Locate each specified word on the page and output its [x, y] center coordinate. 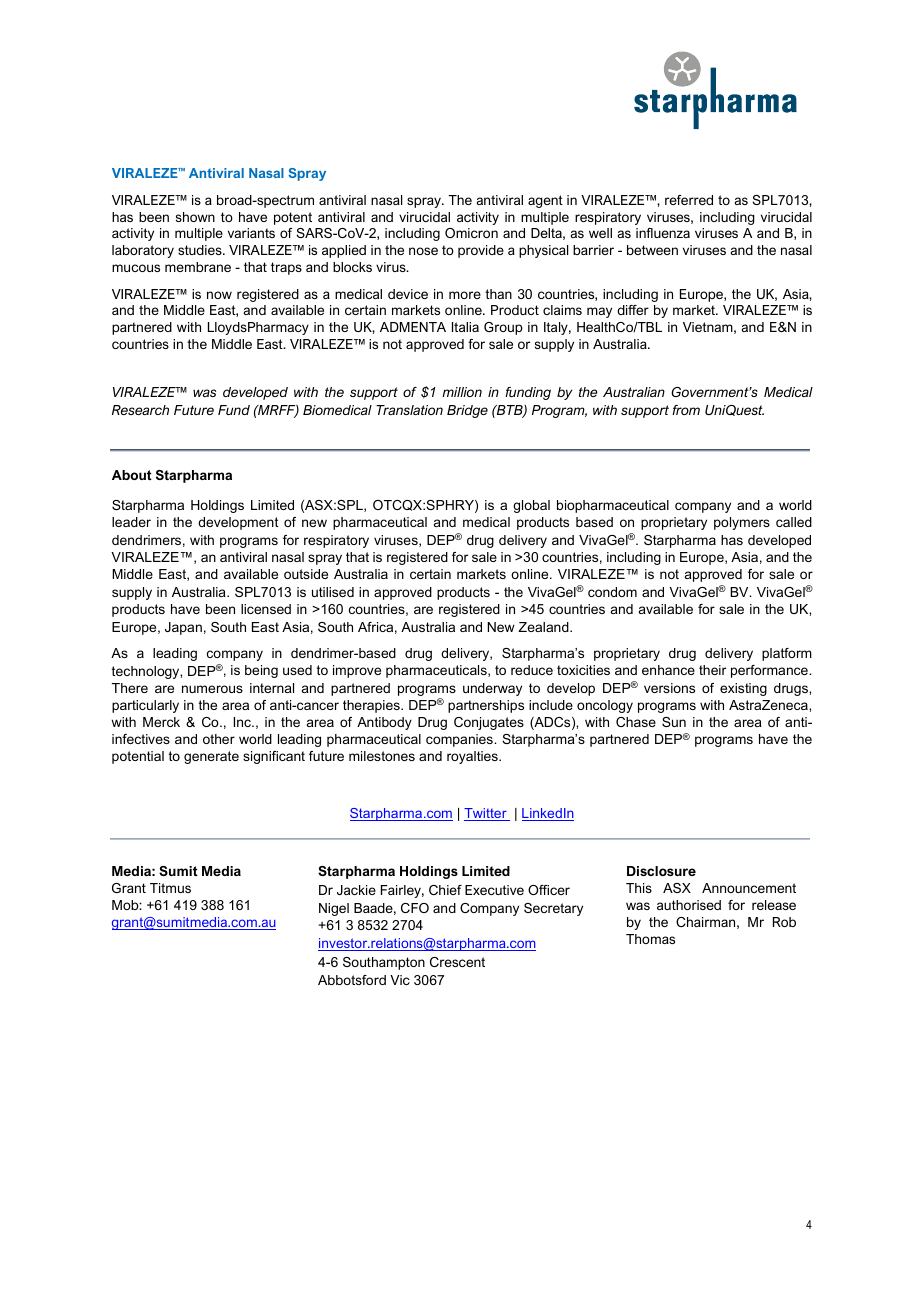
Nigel [334, 909]
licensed [266, 609]
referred [689, 200]
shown [195, 217]
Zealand [544, 627]
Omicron [471, 233]
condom [612, 592]
